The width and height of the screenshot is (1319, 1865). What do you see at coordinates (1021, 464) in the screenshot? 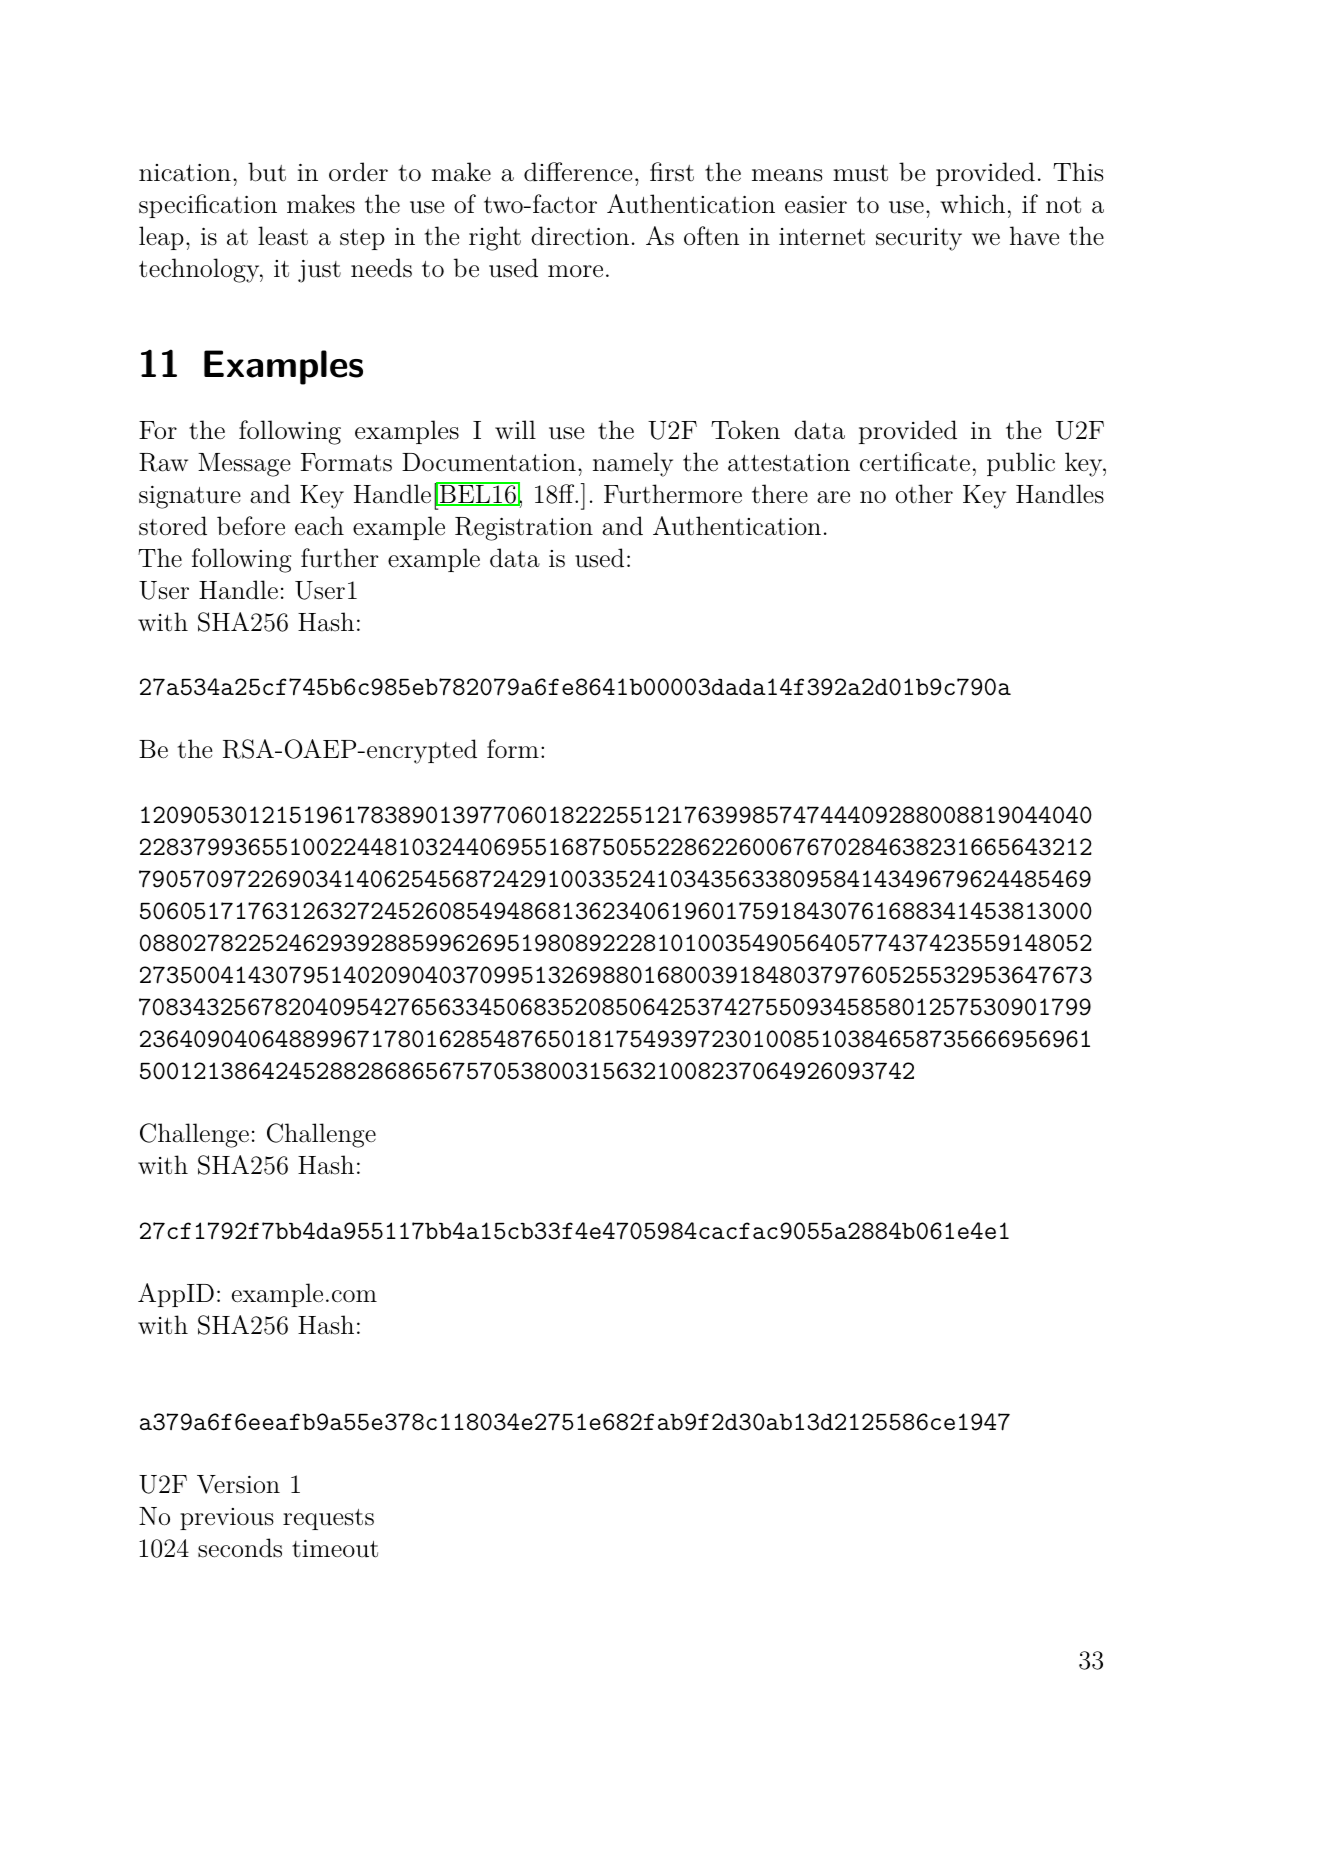
I see `public` at bounding box center [1021, 464].
